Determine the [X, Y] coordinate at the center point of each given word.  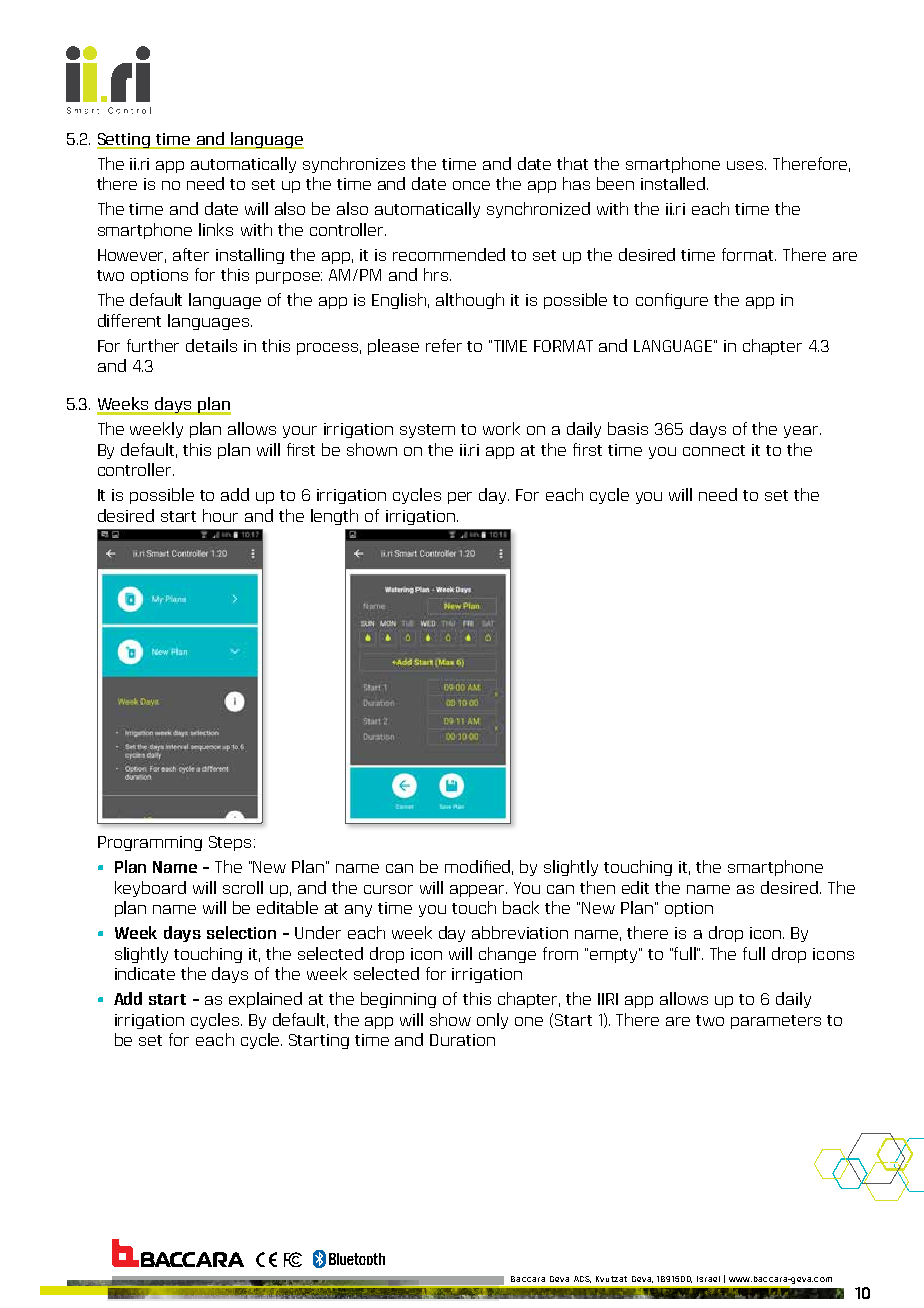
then [597, 887]
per [460, 498]
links [216, 229]
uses [746, 165]
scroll [243, 887]
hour [220, 515]
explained [265, 1000]
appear [478, 891]
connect [714, 450]
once [471, 185]
